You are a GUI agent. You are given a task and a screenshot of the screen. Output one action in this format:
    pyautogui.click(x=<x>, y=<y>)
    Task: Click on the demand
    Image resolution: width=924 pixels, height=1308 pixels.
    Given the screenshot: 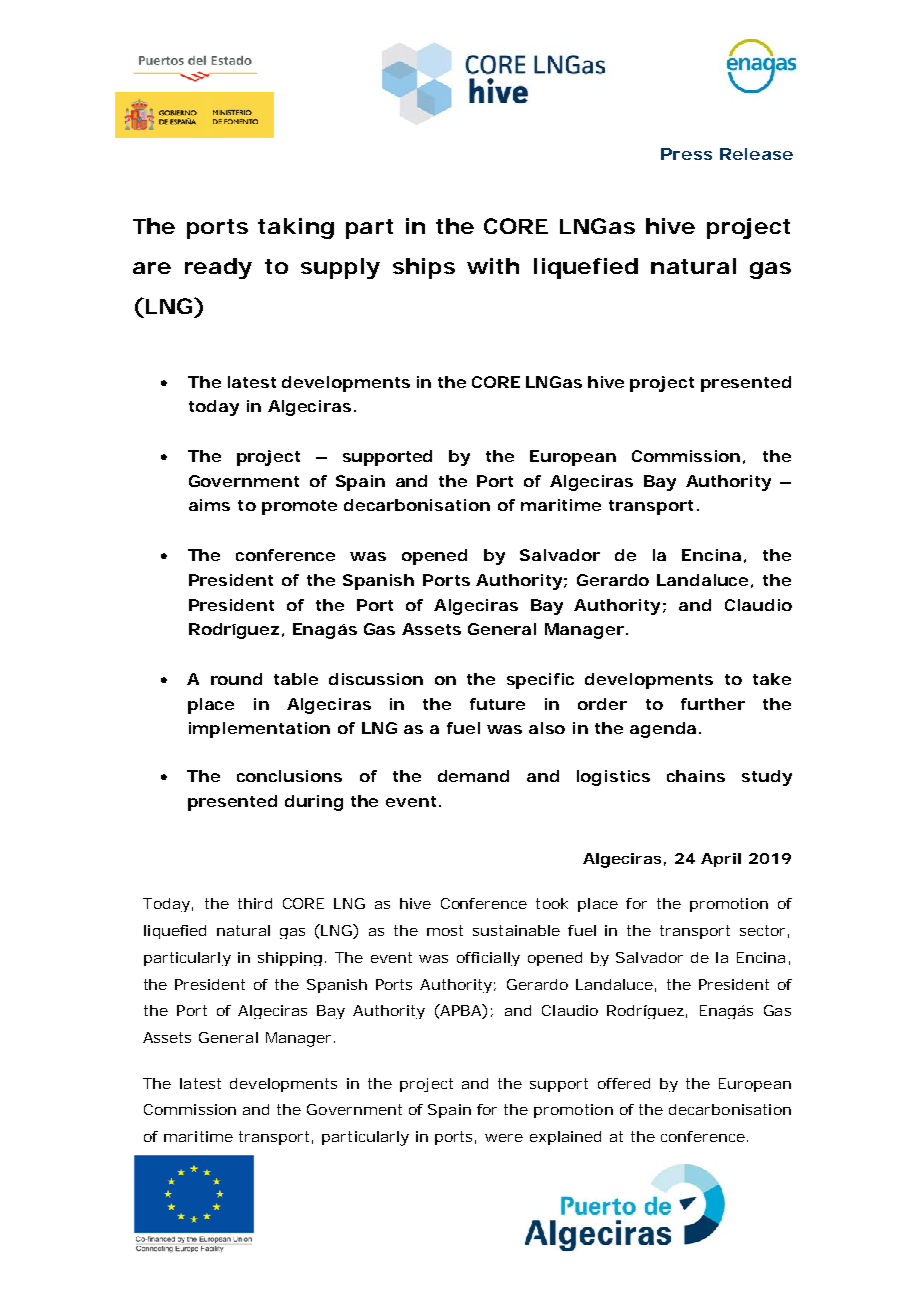 What is the action you would take?
    pyautogui.click(x=473, y=776)
